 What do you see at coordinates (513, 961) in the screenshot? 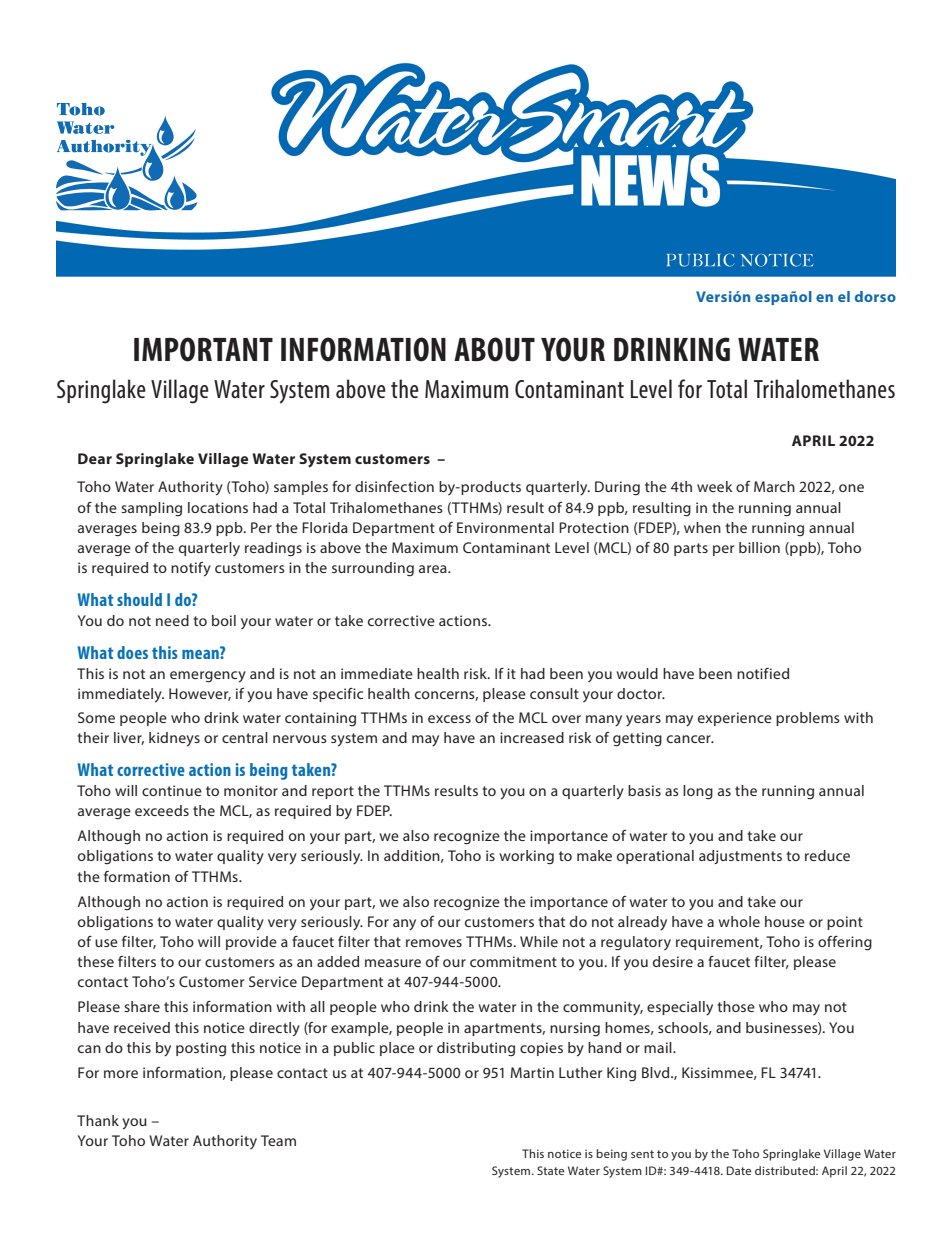
I see `commitment` at bounding box center [513, 961].
